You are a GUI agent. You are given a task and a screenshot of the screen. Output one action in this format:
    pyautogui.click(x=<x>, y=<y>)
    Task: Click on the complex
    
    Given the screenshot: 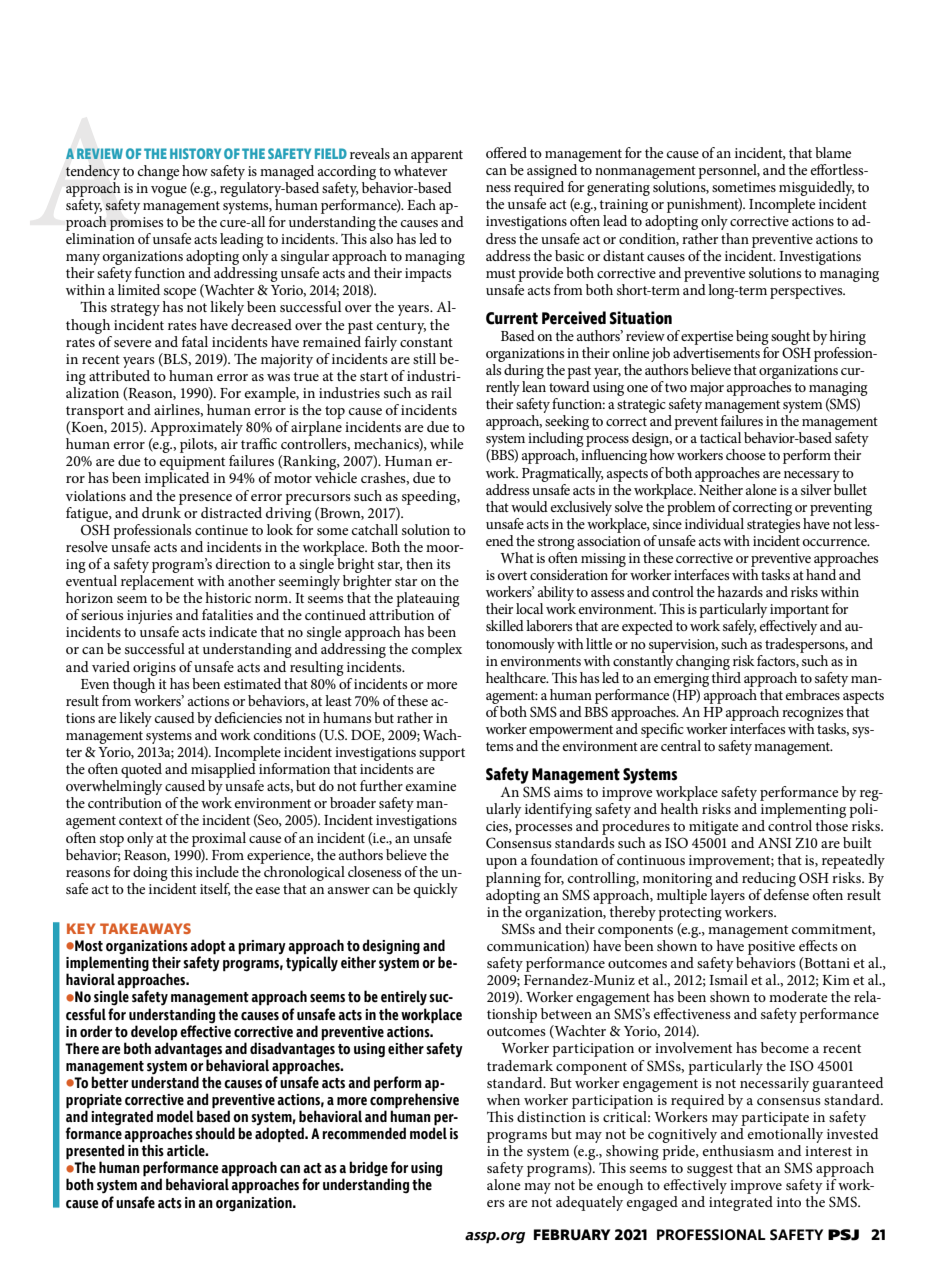 What is the action you would take?
    pyautogui.click(x=437, y=650)
